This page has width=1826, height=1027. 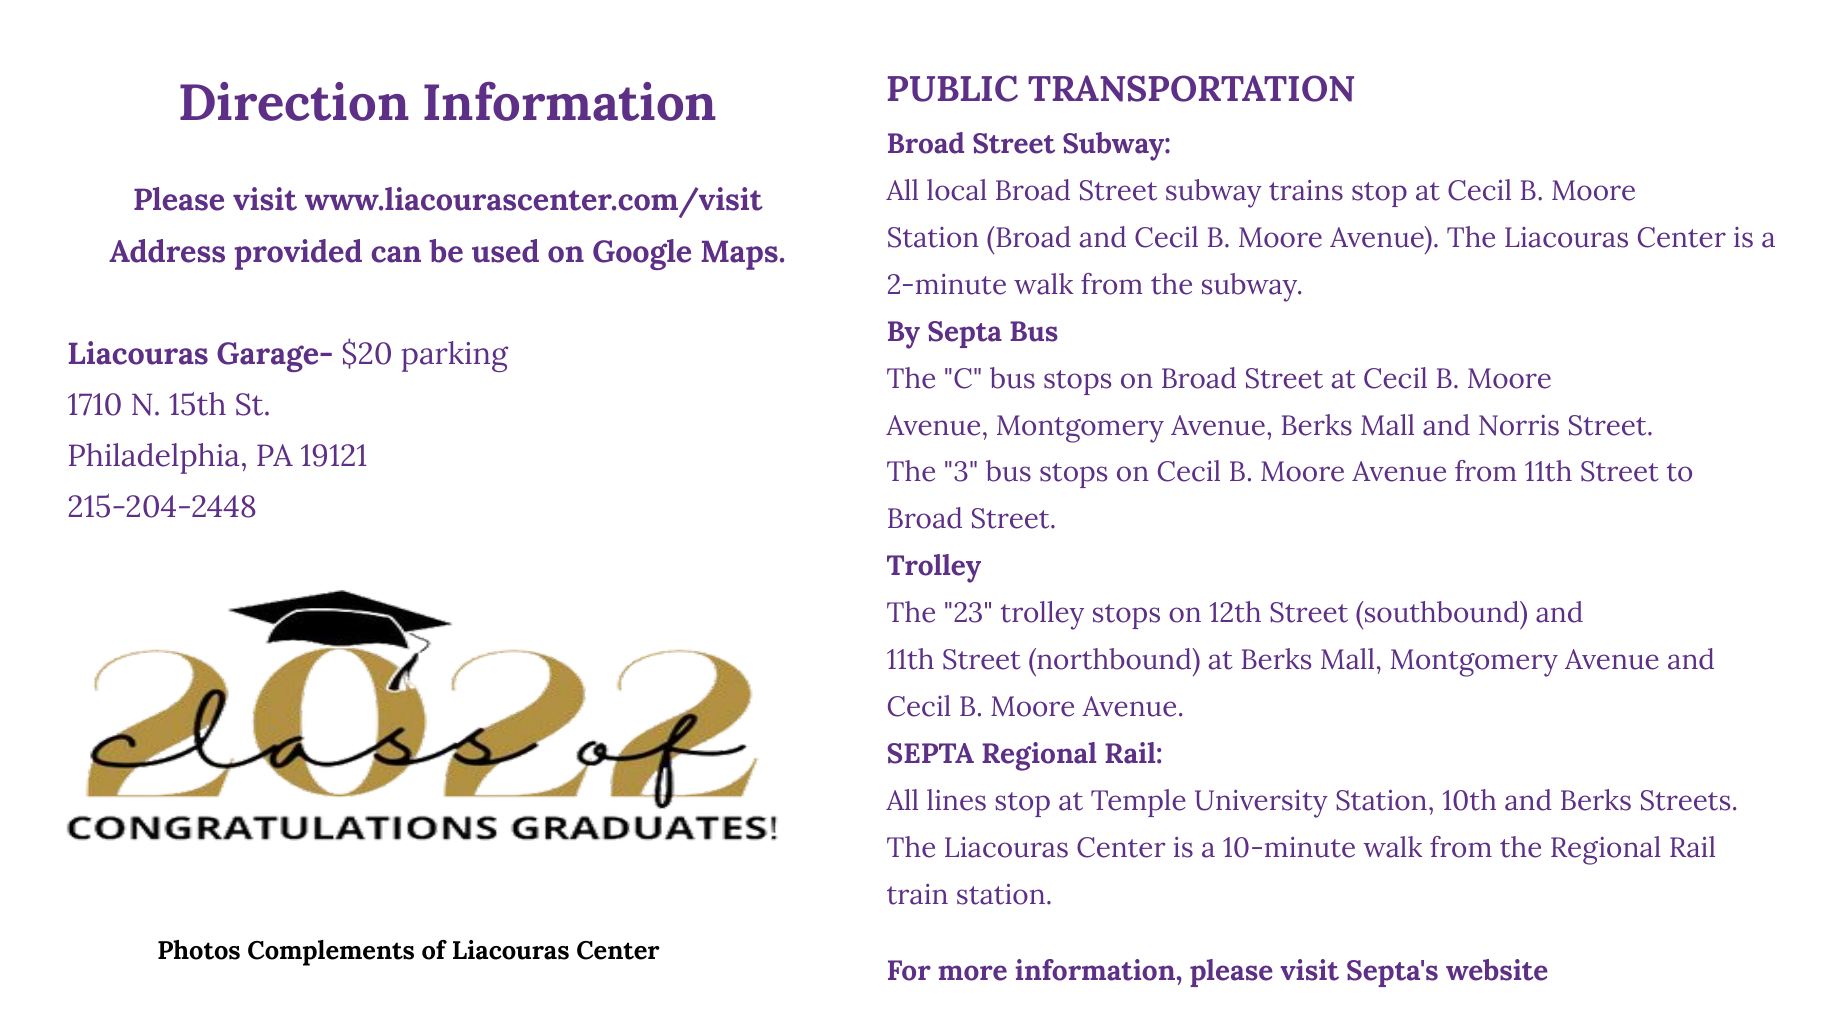 What do you see at coordinates (953, 88) in the page?
I see `PUBLIC` at bounding box center [953, 88].
